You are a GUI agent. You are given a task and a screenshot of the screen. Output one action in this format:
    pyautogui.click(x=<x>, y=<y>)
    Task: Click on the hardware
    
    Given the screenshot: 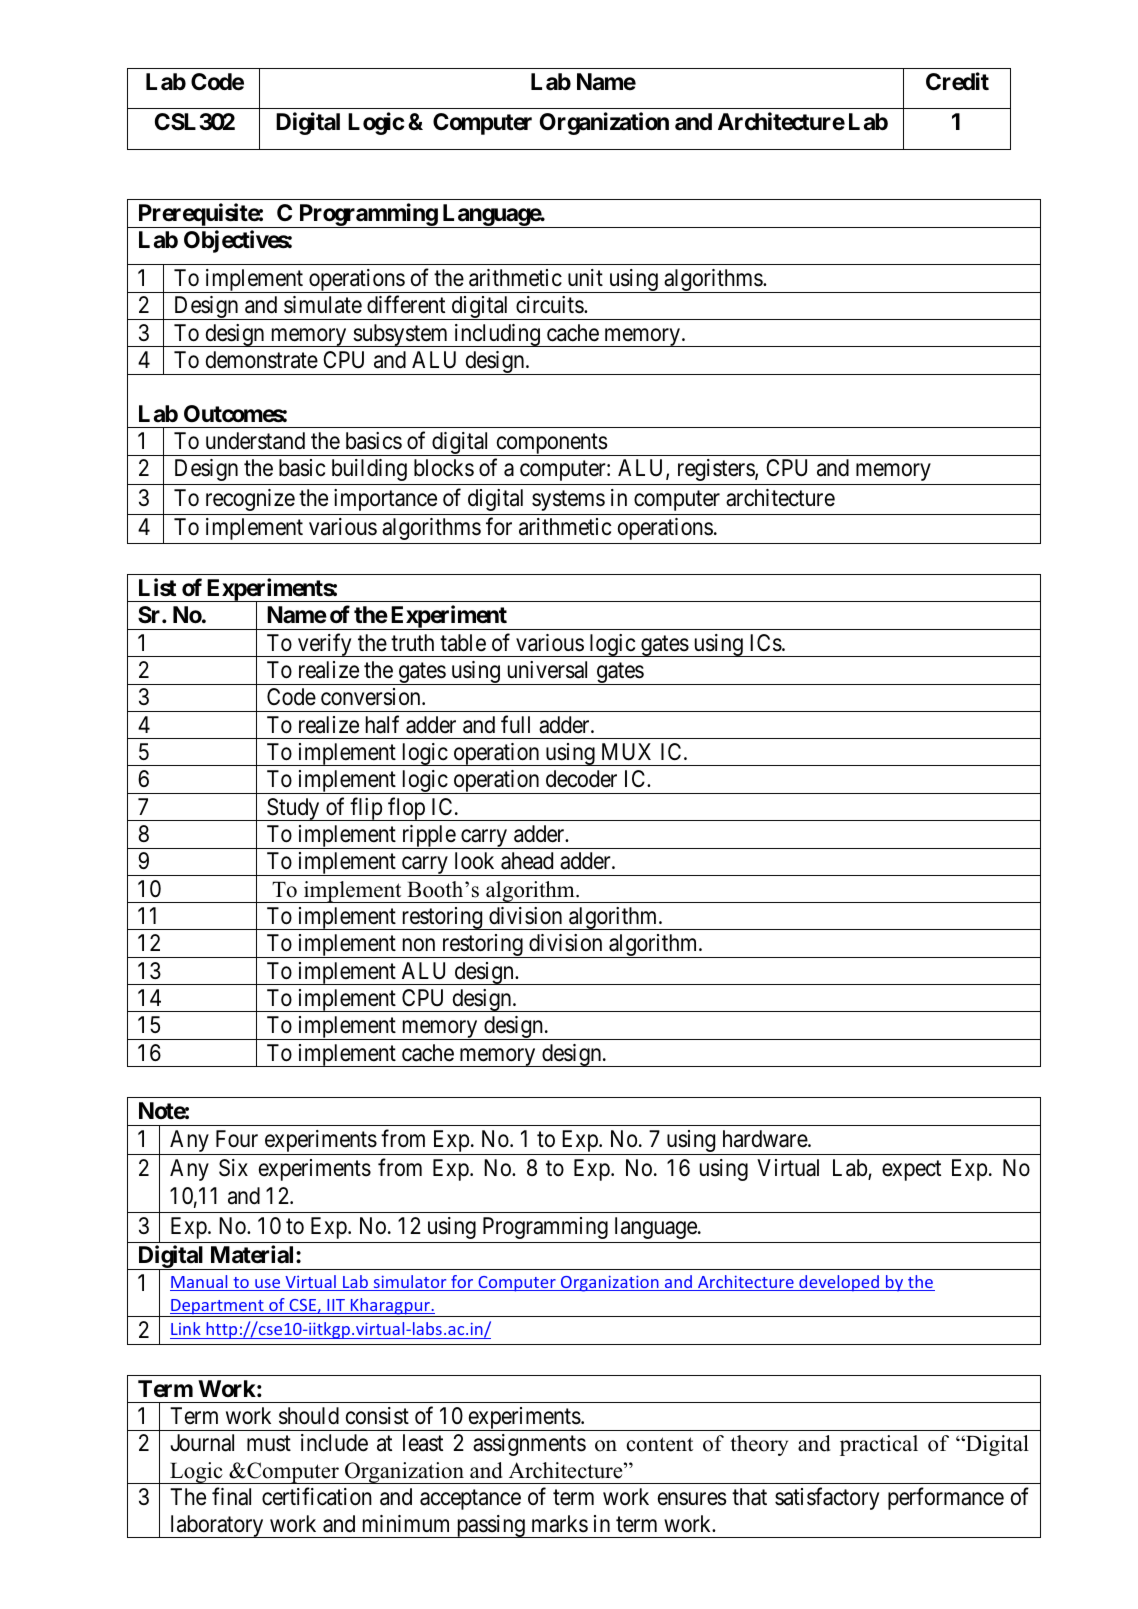 What is the action you would take?
    pyautogui.click(x=766, y=1139)
